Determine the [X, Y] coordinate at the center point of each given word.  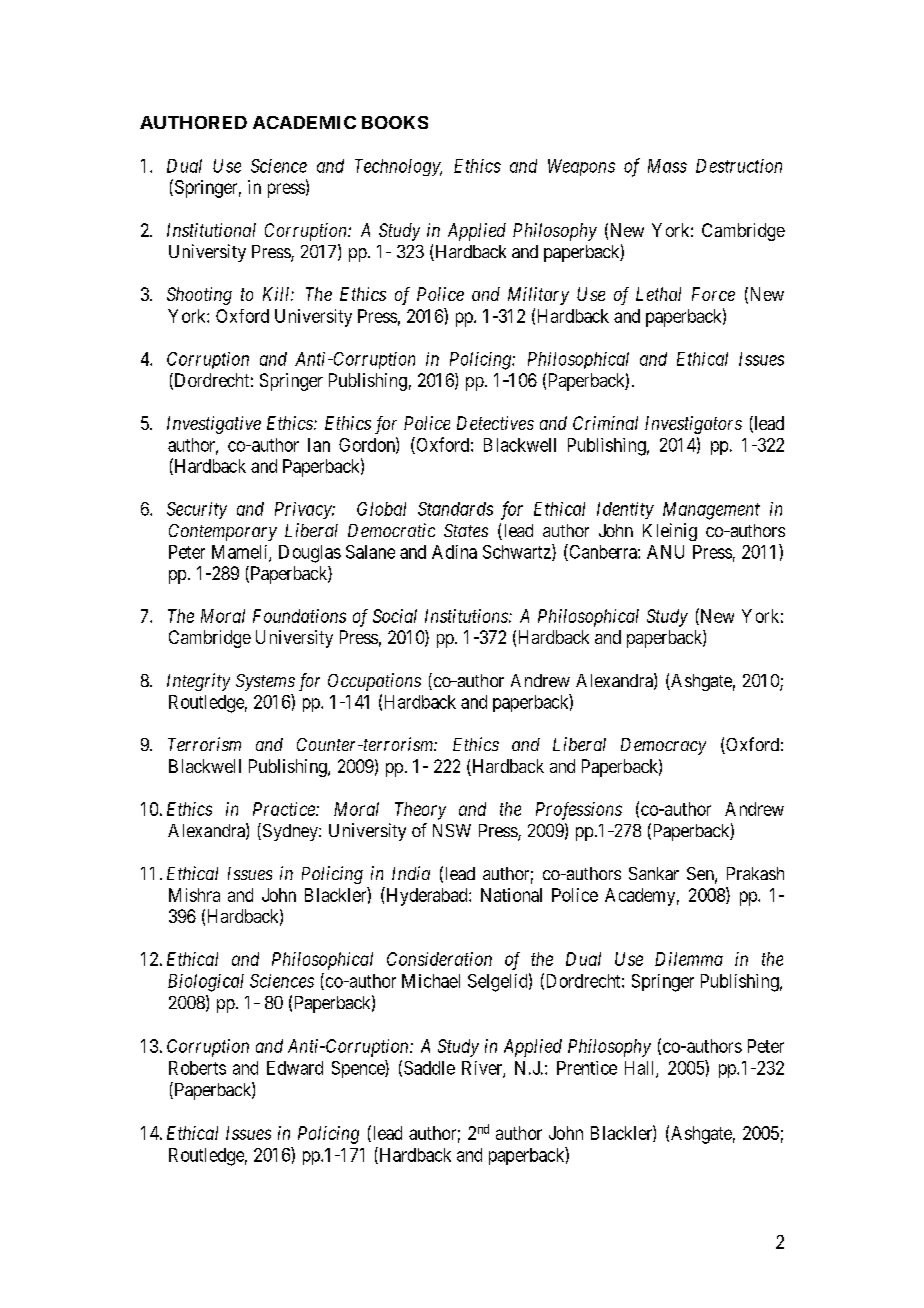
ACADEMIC [304, 122]
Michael [431, 981]
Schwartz [518, 552]
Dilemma [689, 959]
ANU [665, 552]
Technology [398, 167]
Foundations [299, 616]
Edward [295, 1068]
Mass [667, 166]
